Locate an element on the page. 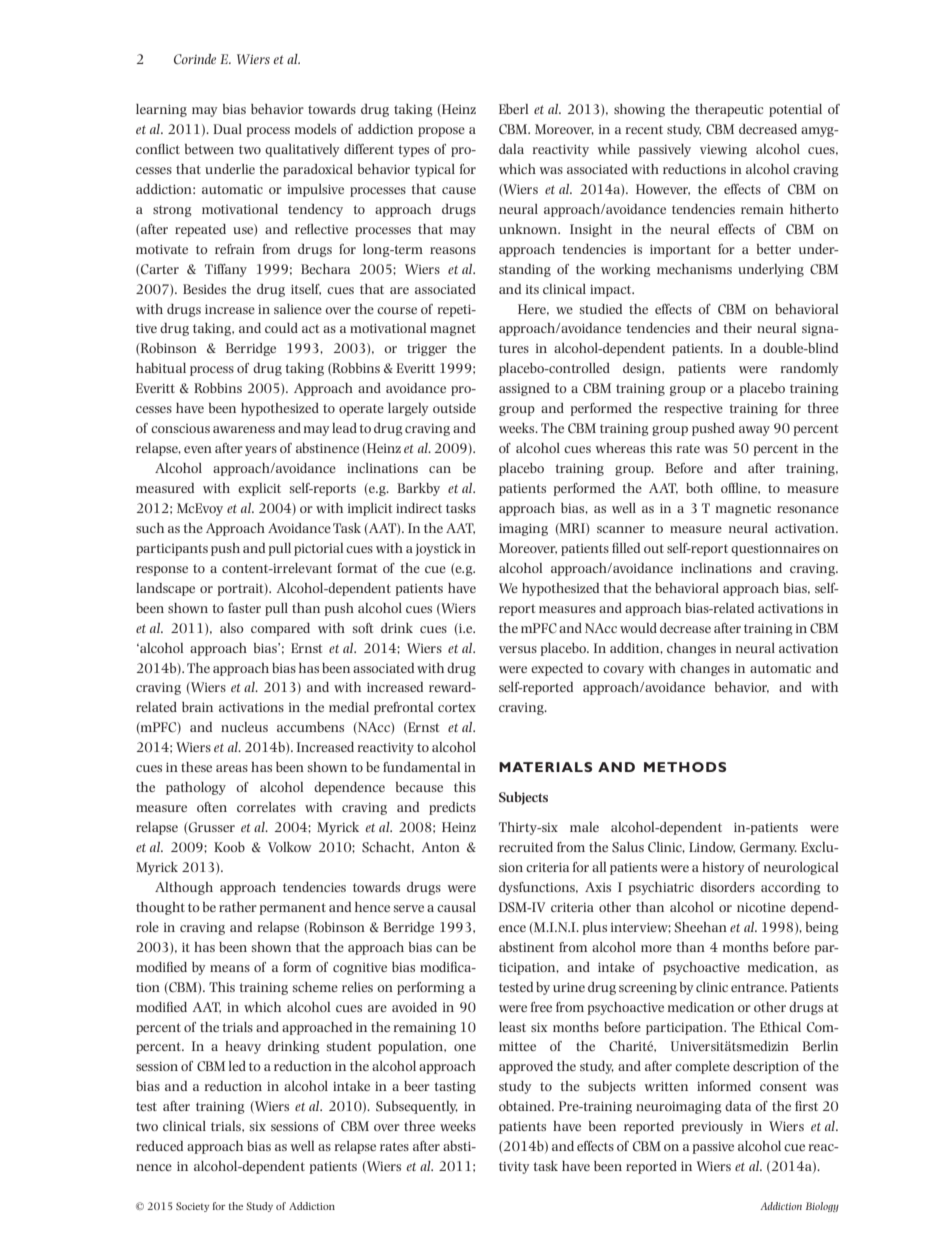  rather is located at coordinates (238, 907).
